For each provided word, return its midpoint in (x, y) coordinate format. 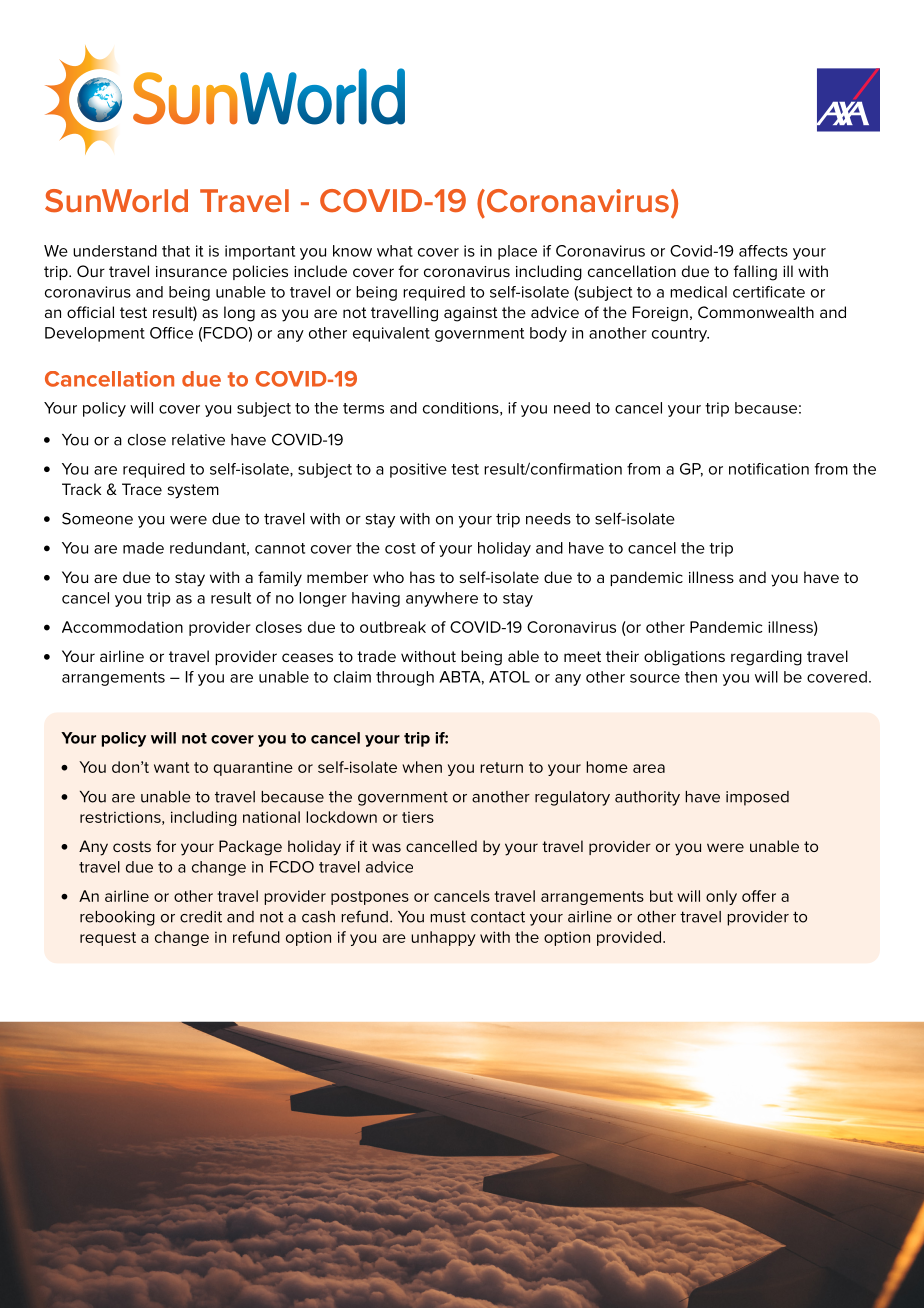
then (701, 677)
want (171, 767)
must (448, 917)
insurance (191, 271)
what (395, 251)
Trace (142, 489)
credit (201, 917)
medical (698, 292)
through (405, 678)
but (661, 896)
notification (769, 469)
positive (418, 470)
